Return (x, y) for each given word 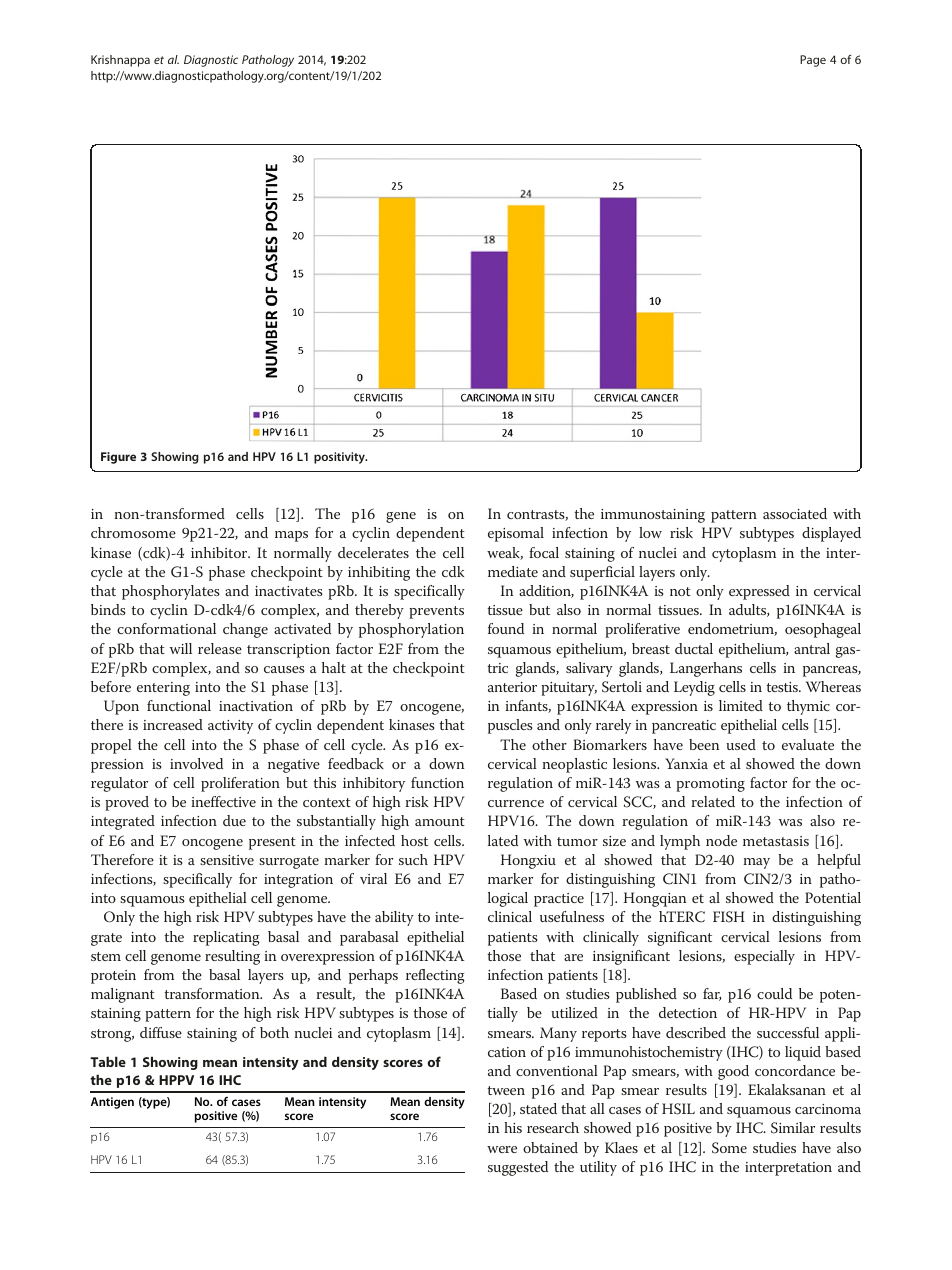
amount (440, 821)
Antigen (112, 1103)
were (502, 1149)
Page (813, 61)
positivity (340, 458)
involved (196, 763)
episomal (516, 534)
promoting (710, 785)
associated (795, 513)
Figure (118, 458)
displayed (831, 534)
